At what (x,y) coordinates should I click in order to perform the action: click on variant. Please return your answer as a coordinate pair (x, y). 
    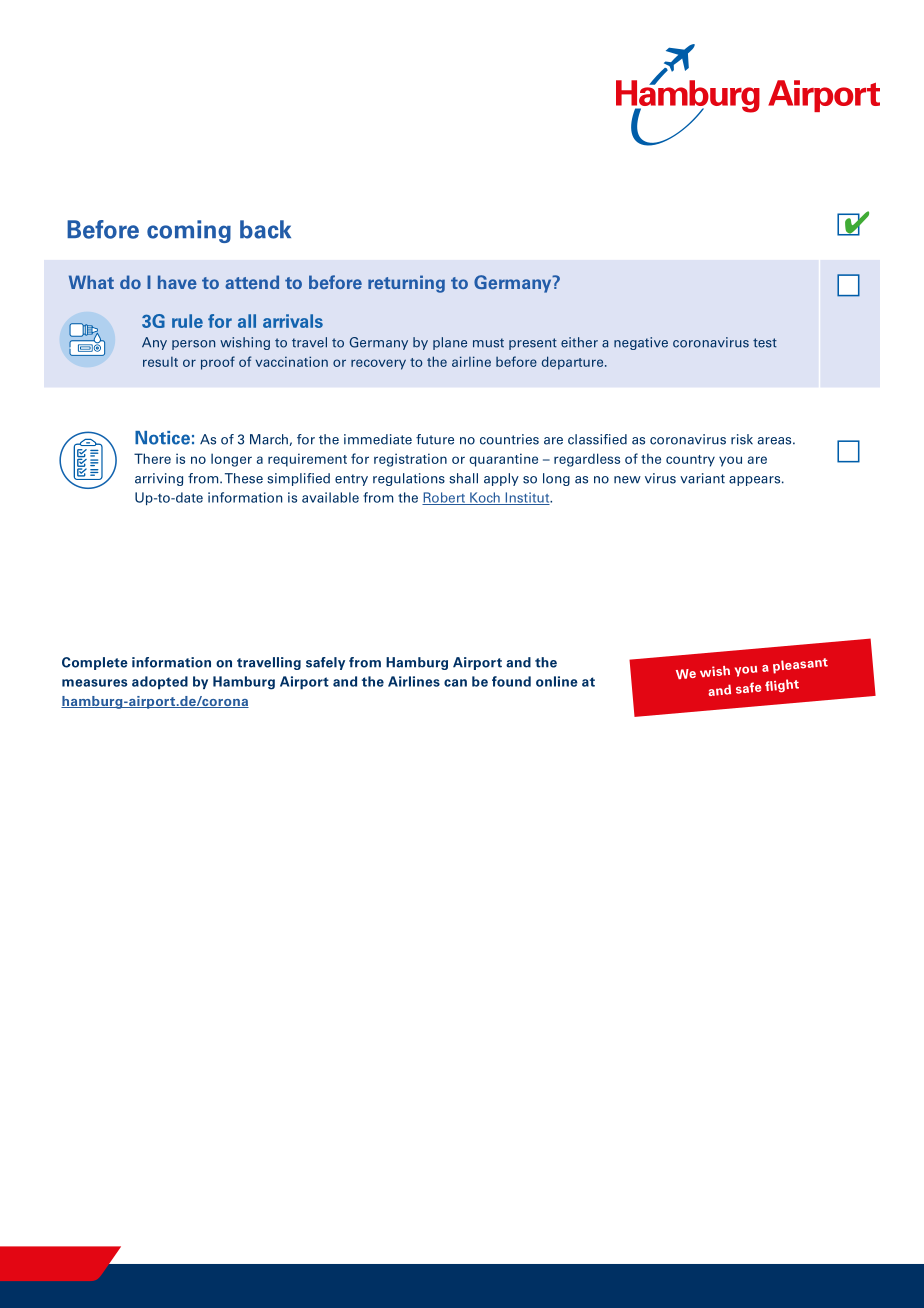
    Looking at the image, I should click on (702, 478).
